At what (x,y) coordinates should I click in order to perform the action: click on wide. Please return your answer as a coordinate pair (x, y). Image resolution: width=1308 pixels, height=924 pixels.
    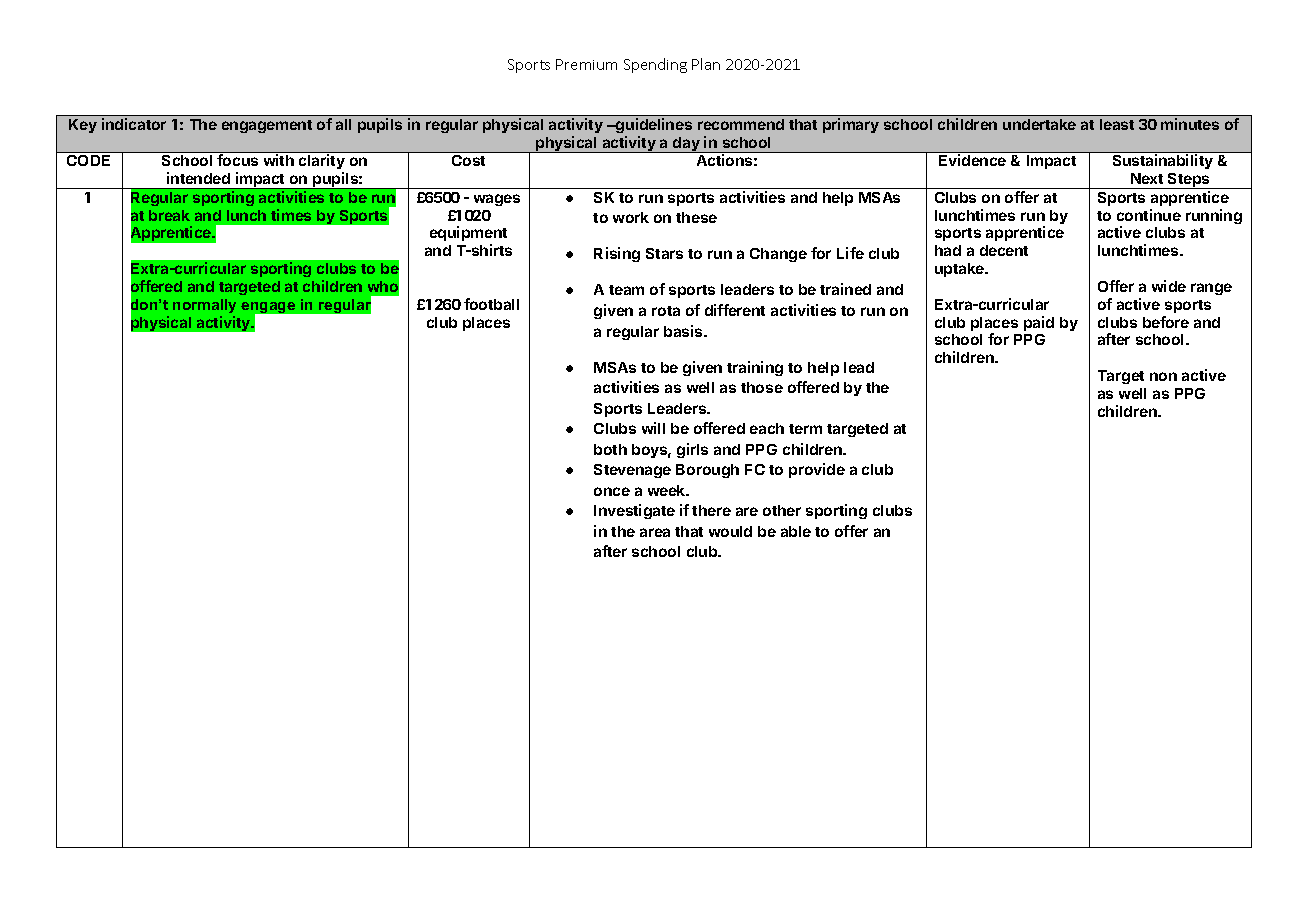
    Looking at the image, I should click on (1169, 286).
